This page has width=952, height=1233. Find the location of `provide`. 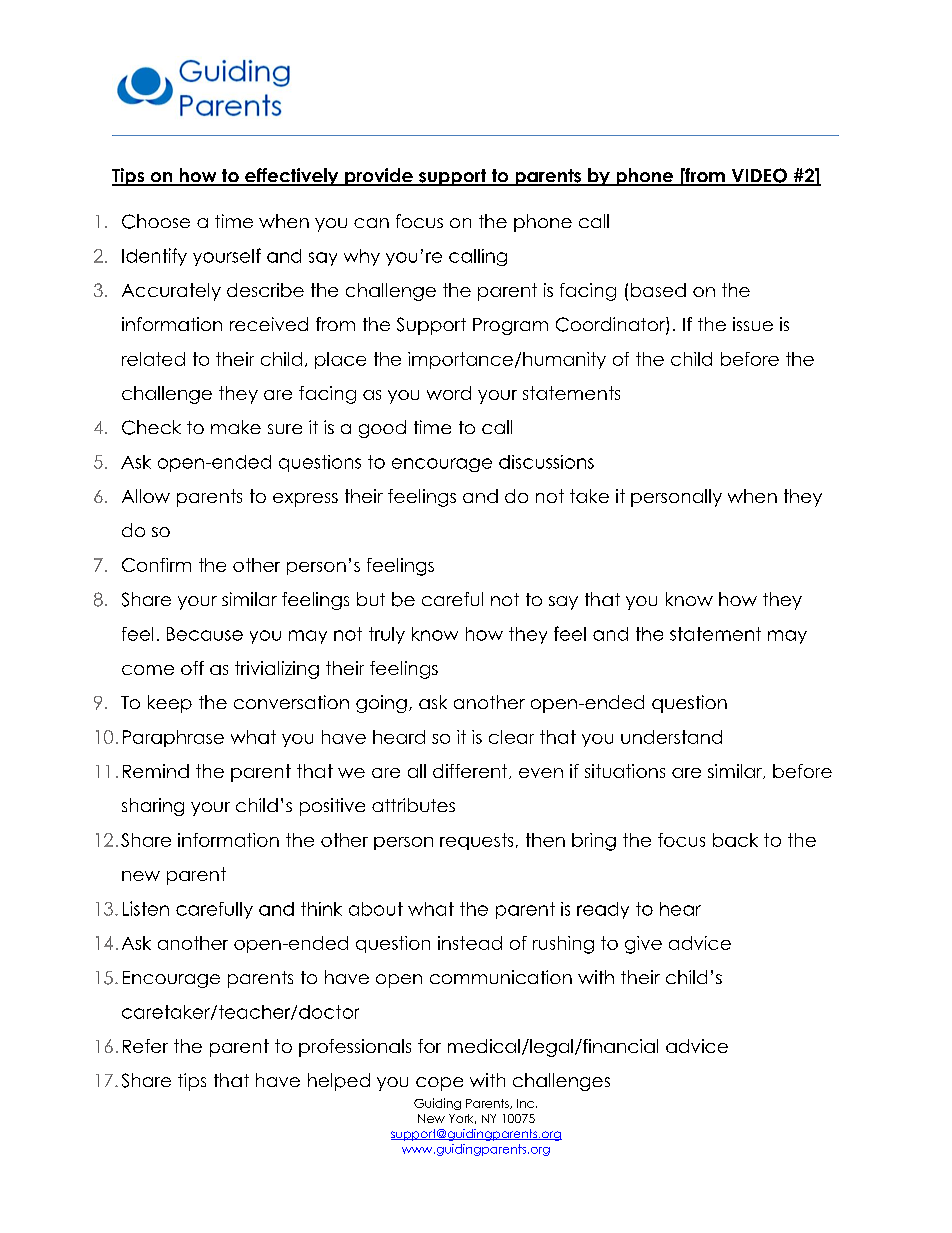

provide is located at coordinates (379, 177).
